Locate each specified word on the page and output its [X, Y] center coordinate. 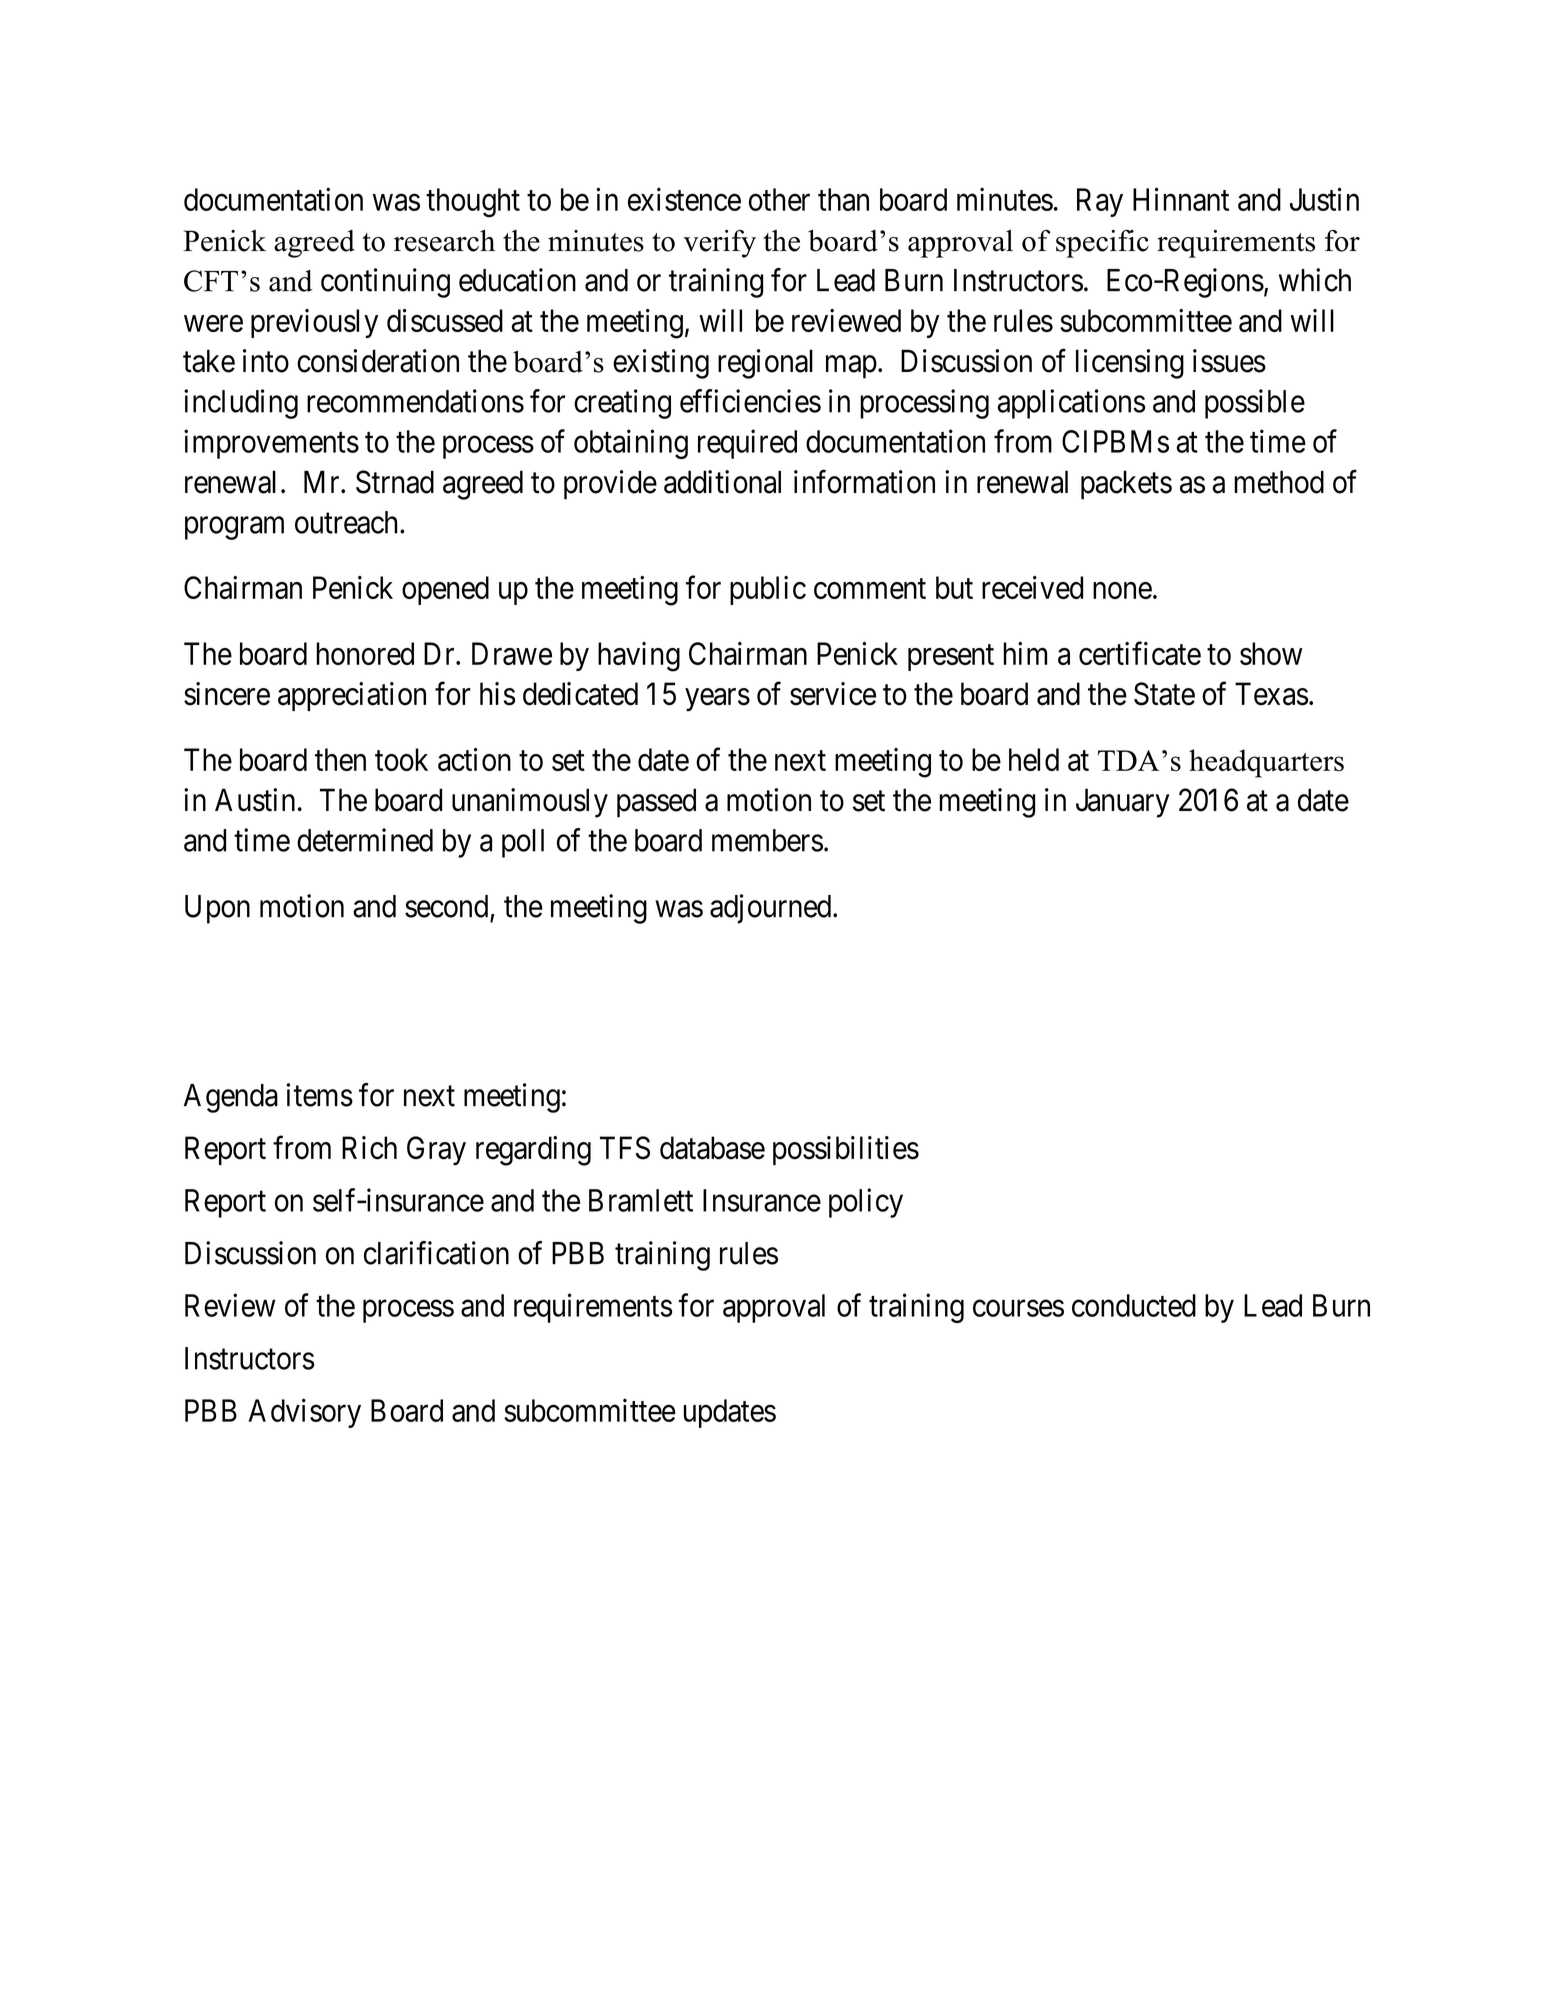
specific [1102, 244]
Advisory [304, 1413]
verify [719, 244]
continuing [385, 283]
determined [365, 840]
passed [656, 803]
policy [866, 1203]
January [1122, 803]
